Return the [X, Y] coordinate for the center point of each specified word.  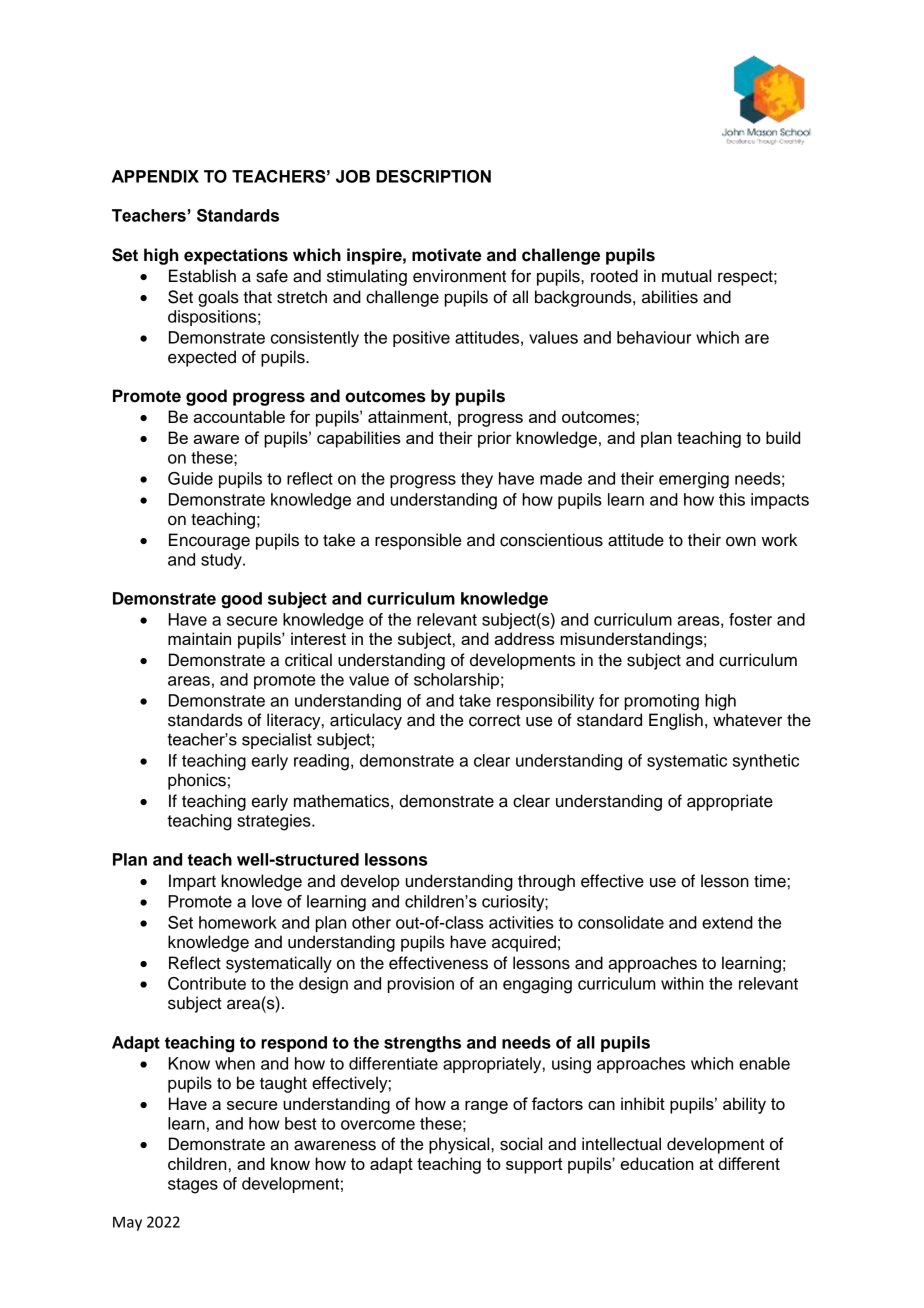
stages [193, 1186]
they [477, 480]
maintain [199, 638]
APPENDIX [155, 176]
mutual [686, 276]
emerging [694, 480]
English [676, 721]
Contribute [207, 983]
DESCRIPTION [433, 176]
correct [495, 720]
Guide [190, 478]
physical [460, 1145]
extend [727, 922]
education [657, 1163]
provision [420, 985]
